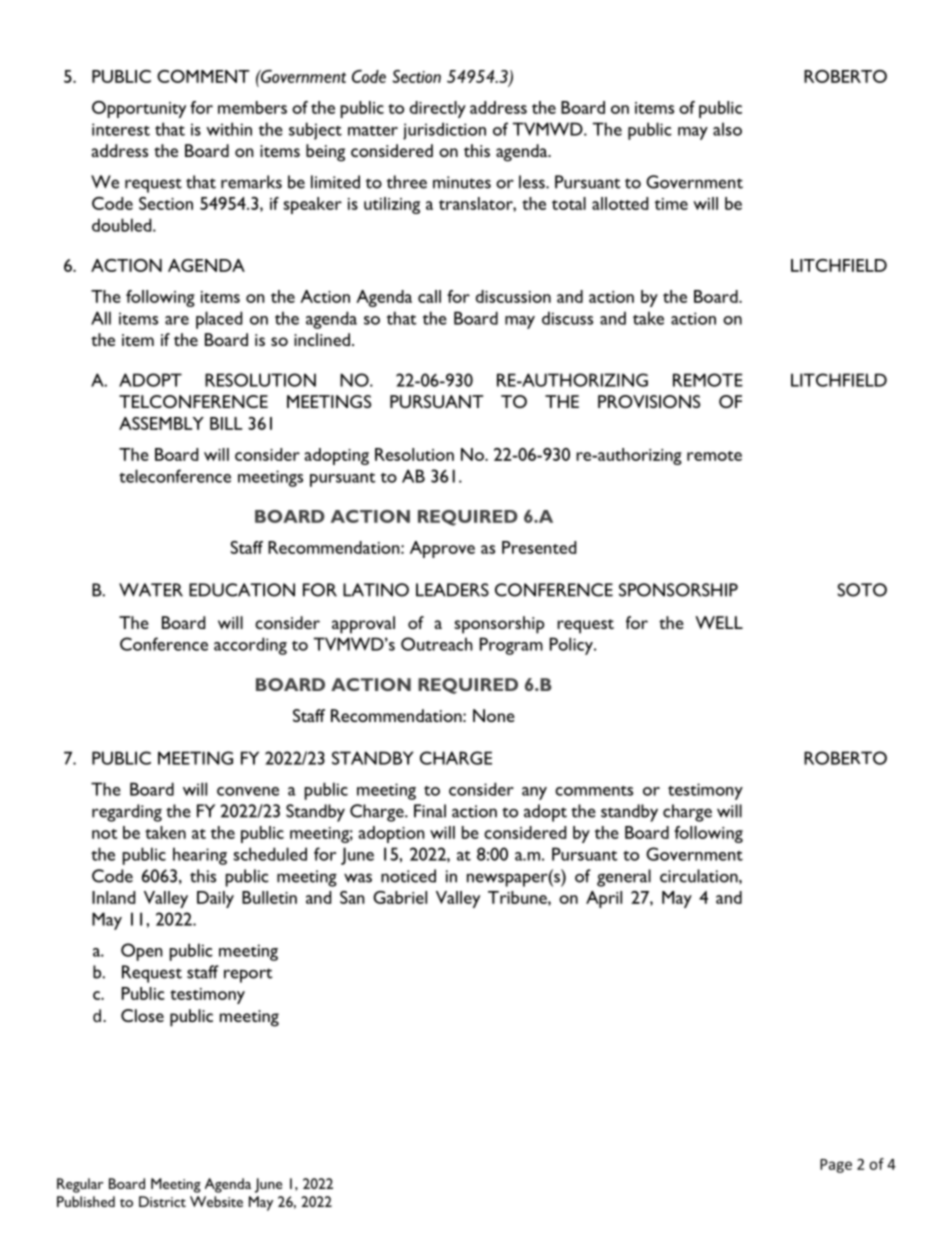  What do you see at coordinates (429, 296) in the image?
I see `call` at bounding box center [429, 296].
